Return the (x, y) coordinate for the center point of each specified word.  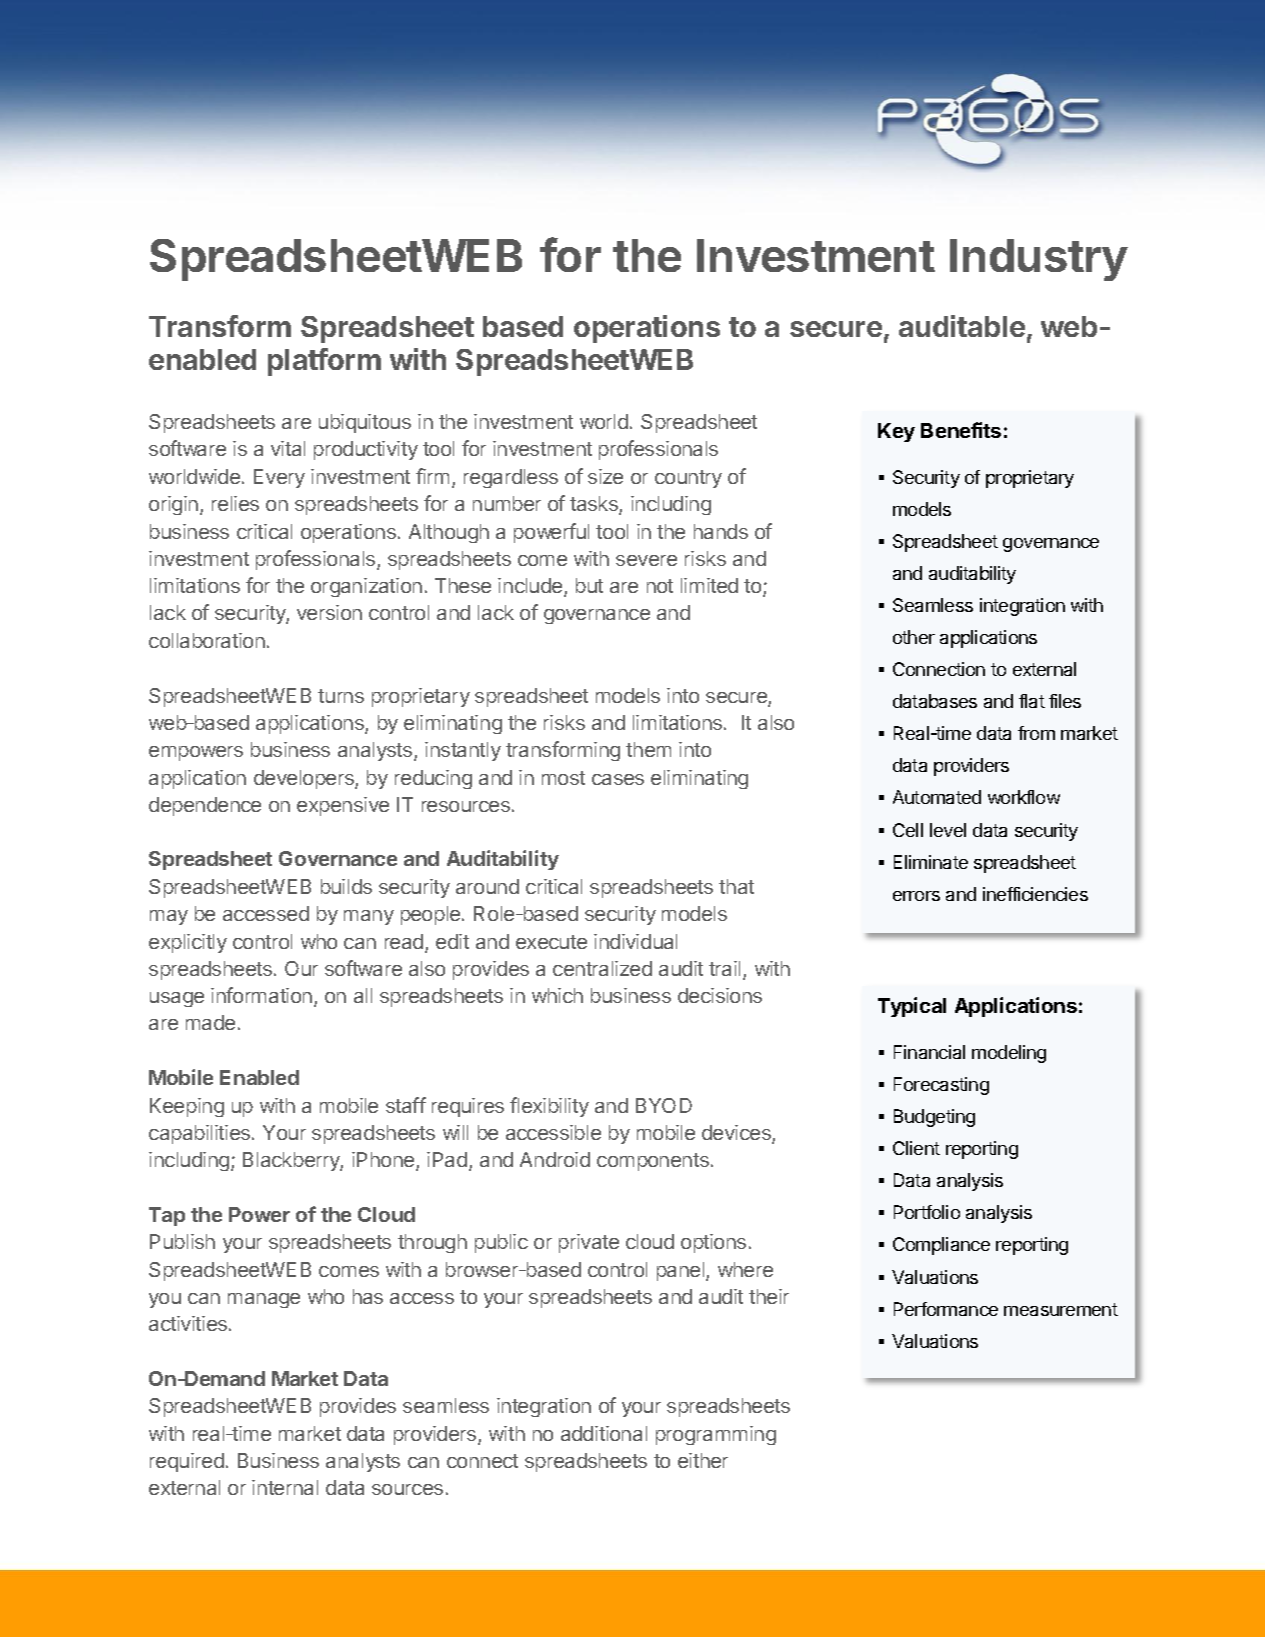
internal (285, 1487)
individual (635, 941)
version (329, 612)
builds (346, 886)
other (914, 637)
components (653, 1162)
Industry (1039, 260)
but (589, 585)
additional (604, 1433)
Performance (946, 1309)
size (605, 476)
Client (916, 1148)
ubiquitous (365, 423)
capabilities (201, 1134)
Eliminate (931, 862)
